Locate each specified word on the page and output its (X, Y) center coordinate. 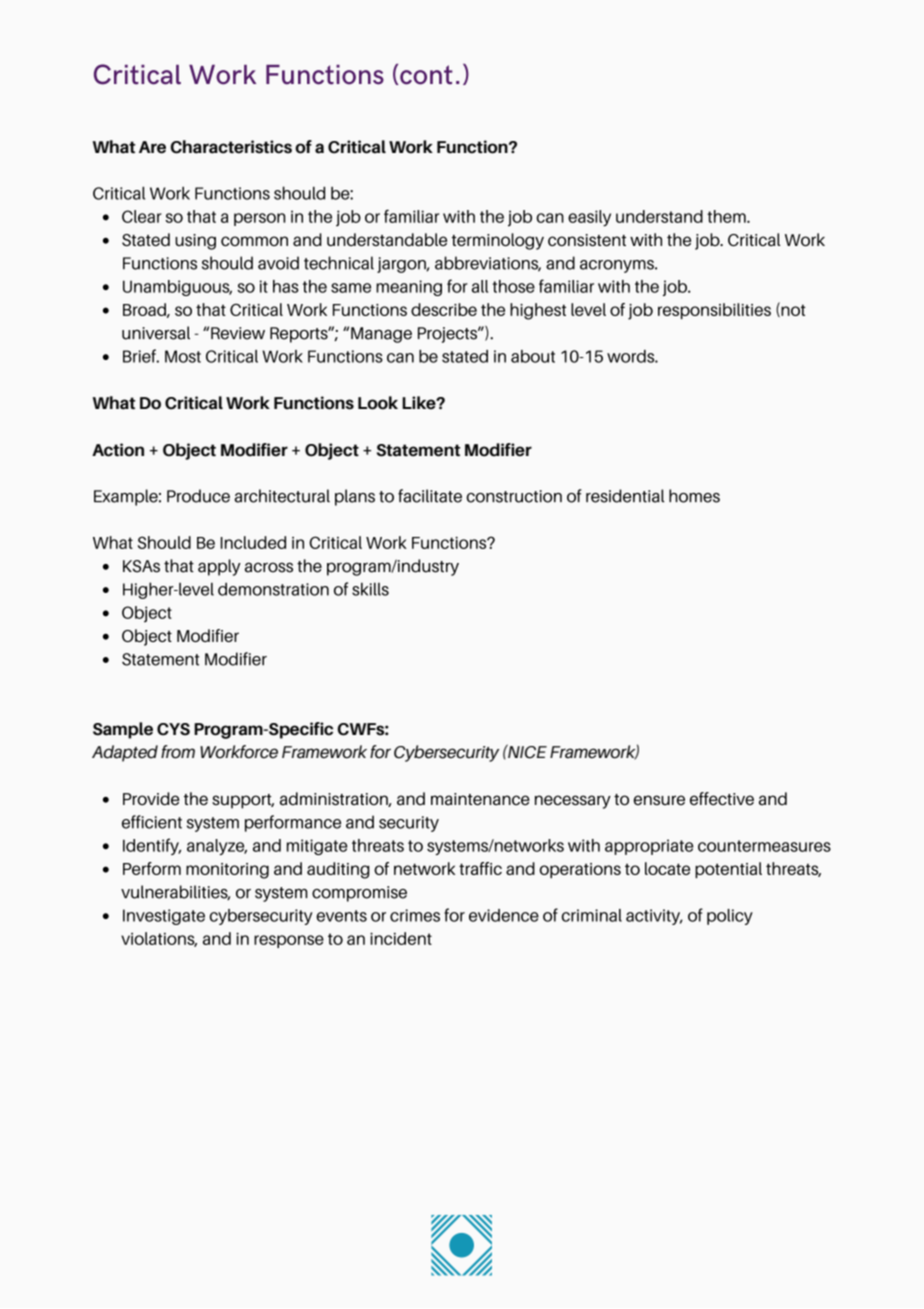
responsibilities (714, 311)
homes (694, 496)
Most (183, 356)
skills (370, 589)
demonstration (273, 589)
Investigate (164, 917)
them (727, 216)
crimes (415, 915)
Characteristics (231, 147)
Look (378, 403)
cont (425, 75)
